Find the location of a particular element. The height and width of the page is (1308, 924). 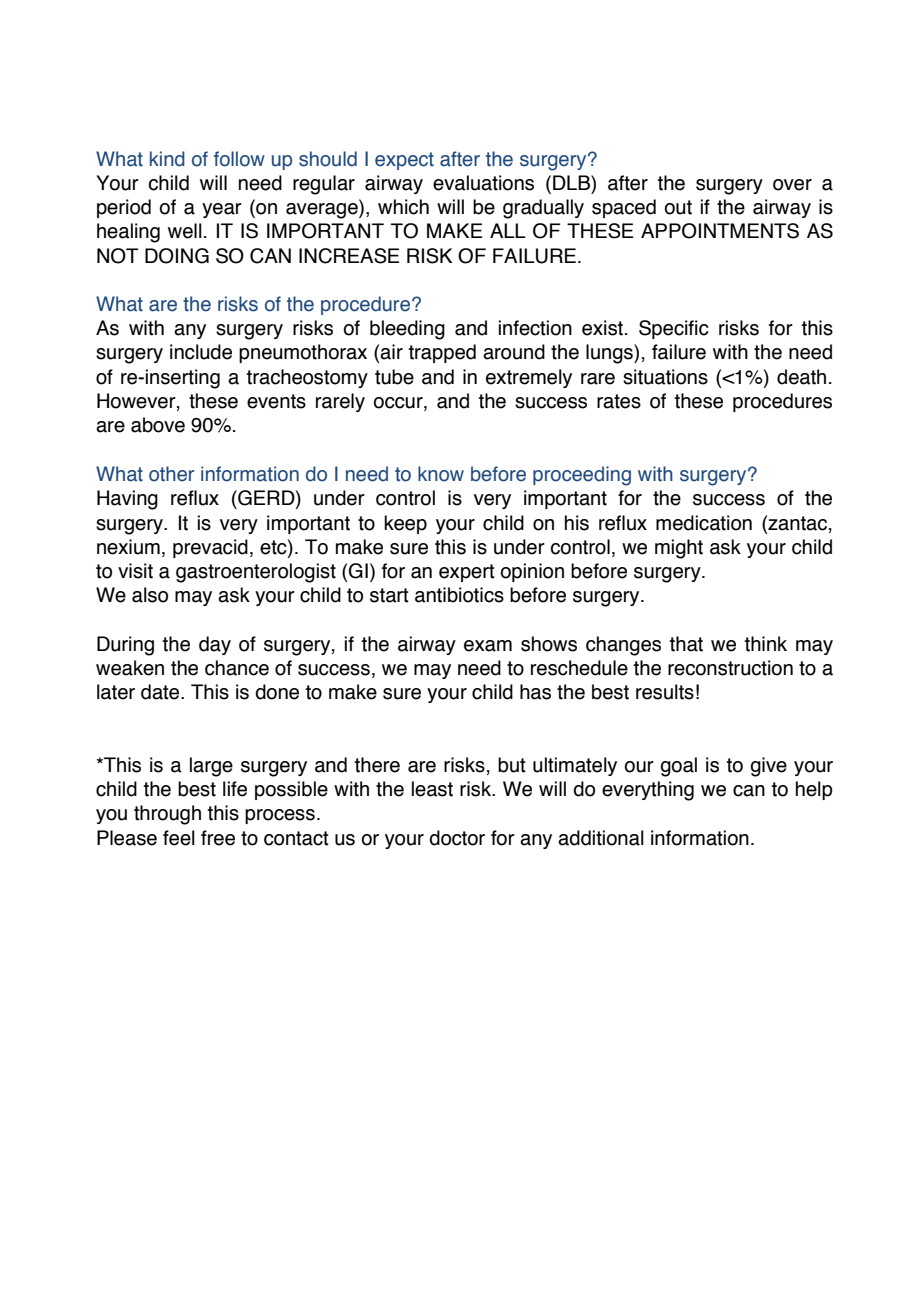

kind is located at coordinates (167, 159).
